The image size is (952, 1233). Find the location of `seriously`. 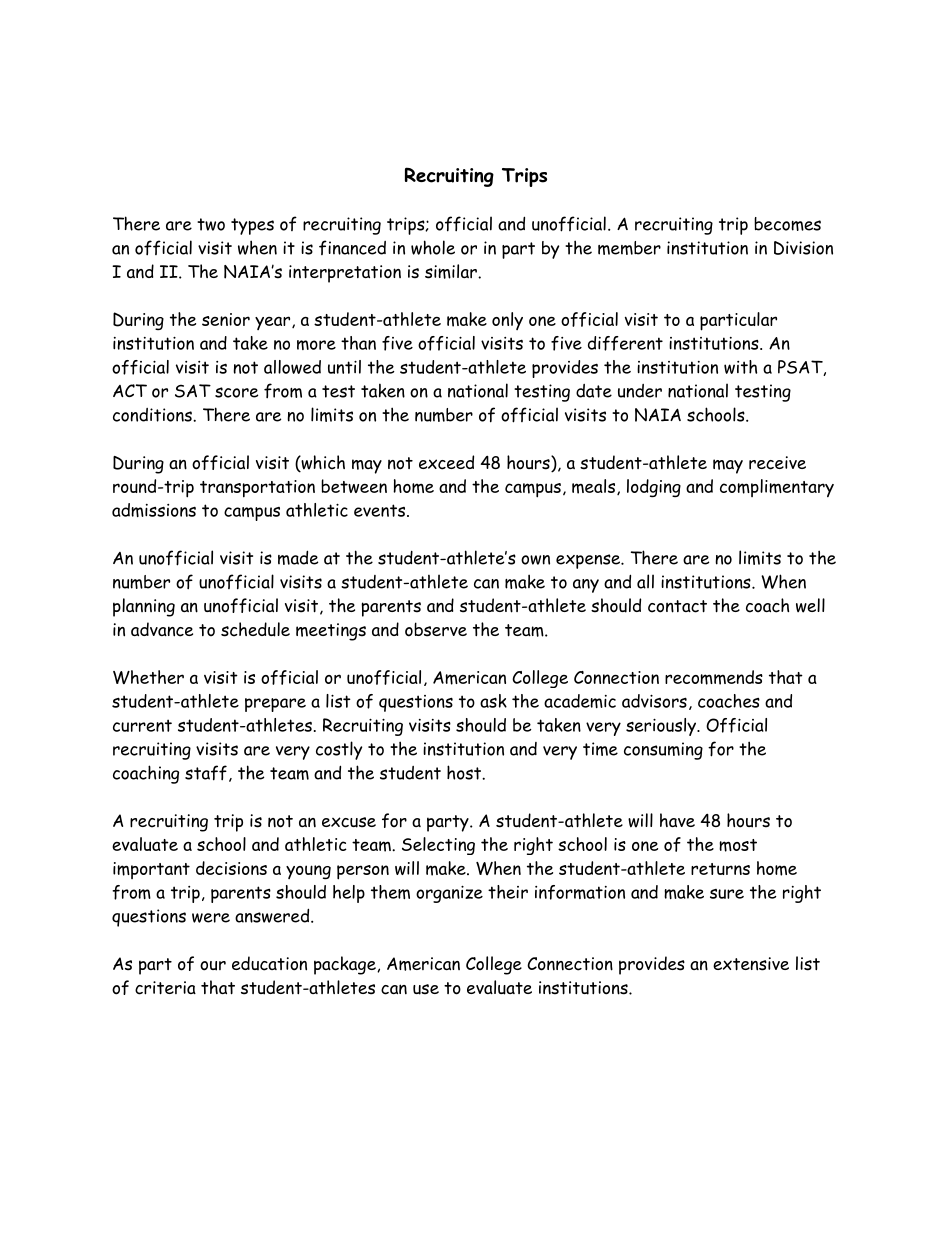

seriously is located at coordinates (662, 727).
